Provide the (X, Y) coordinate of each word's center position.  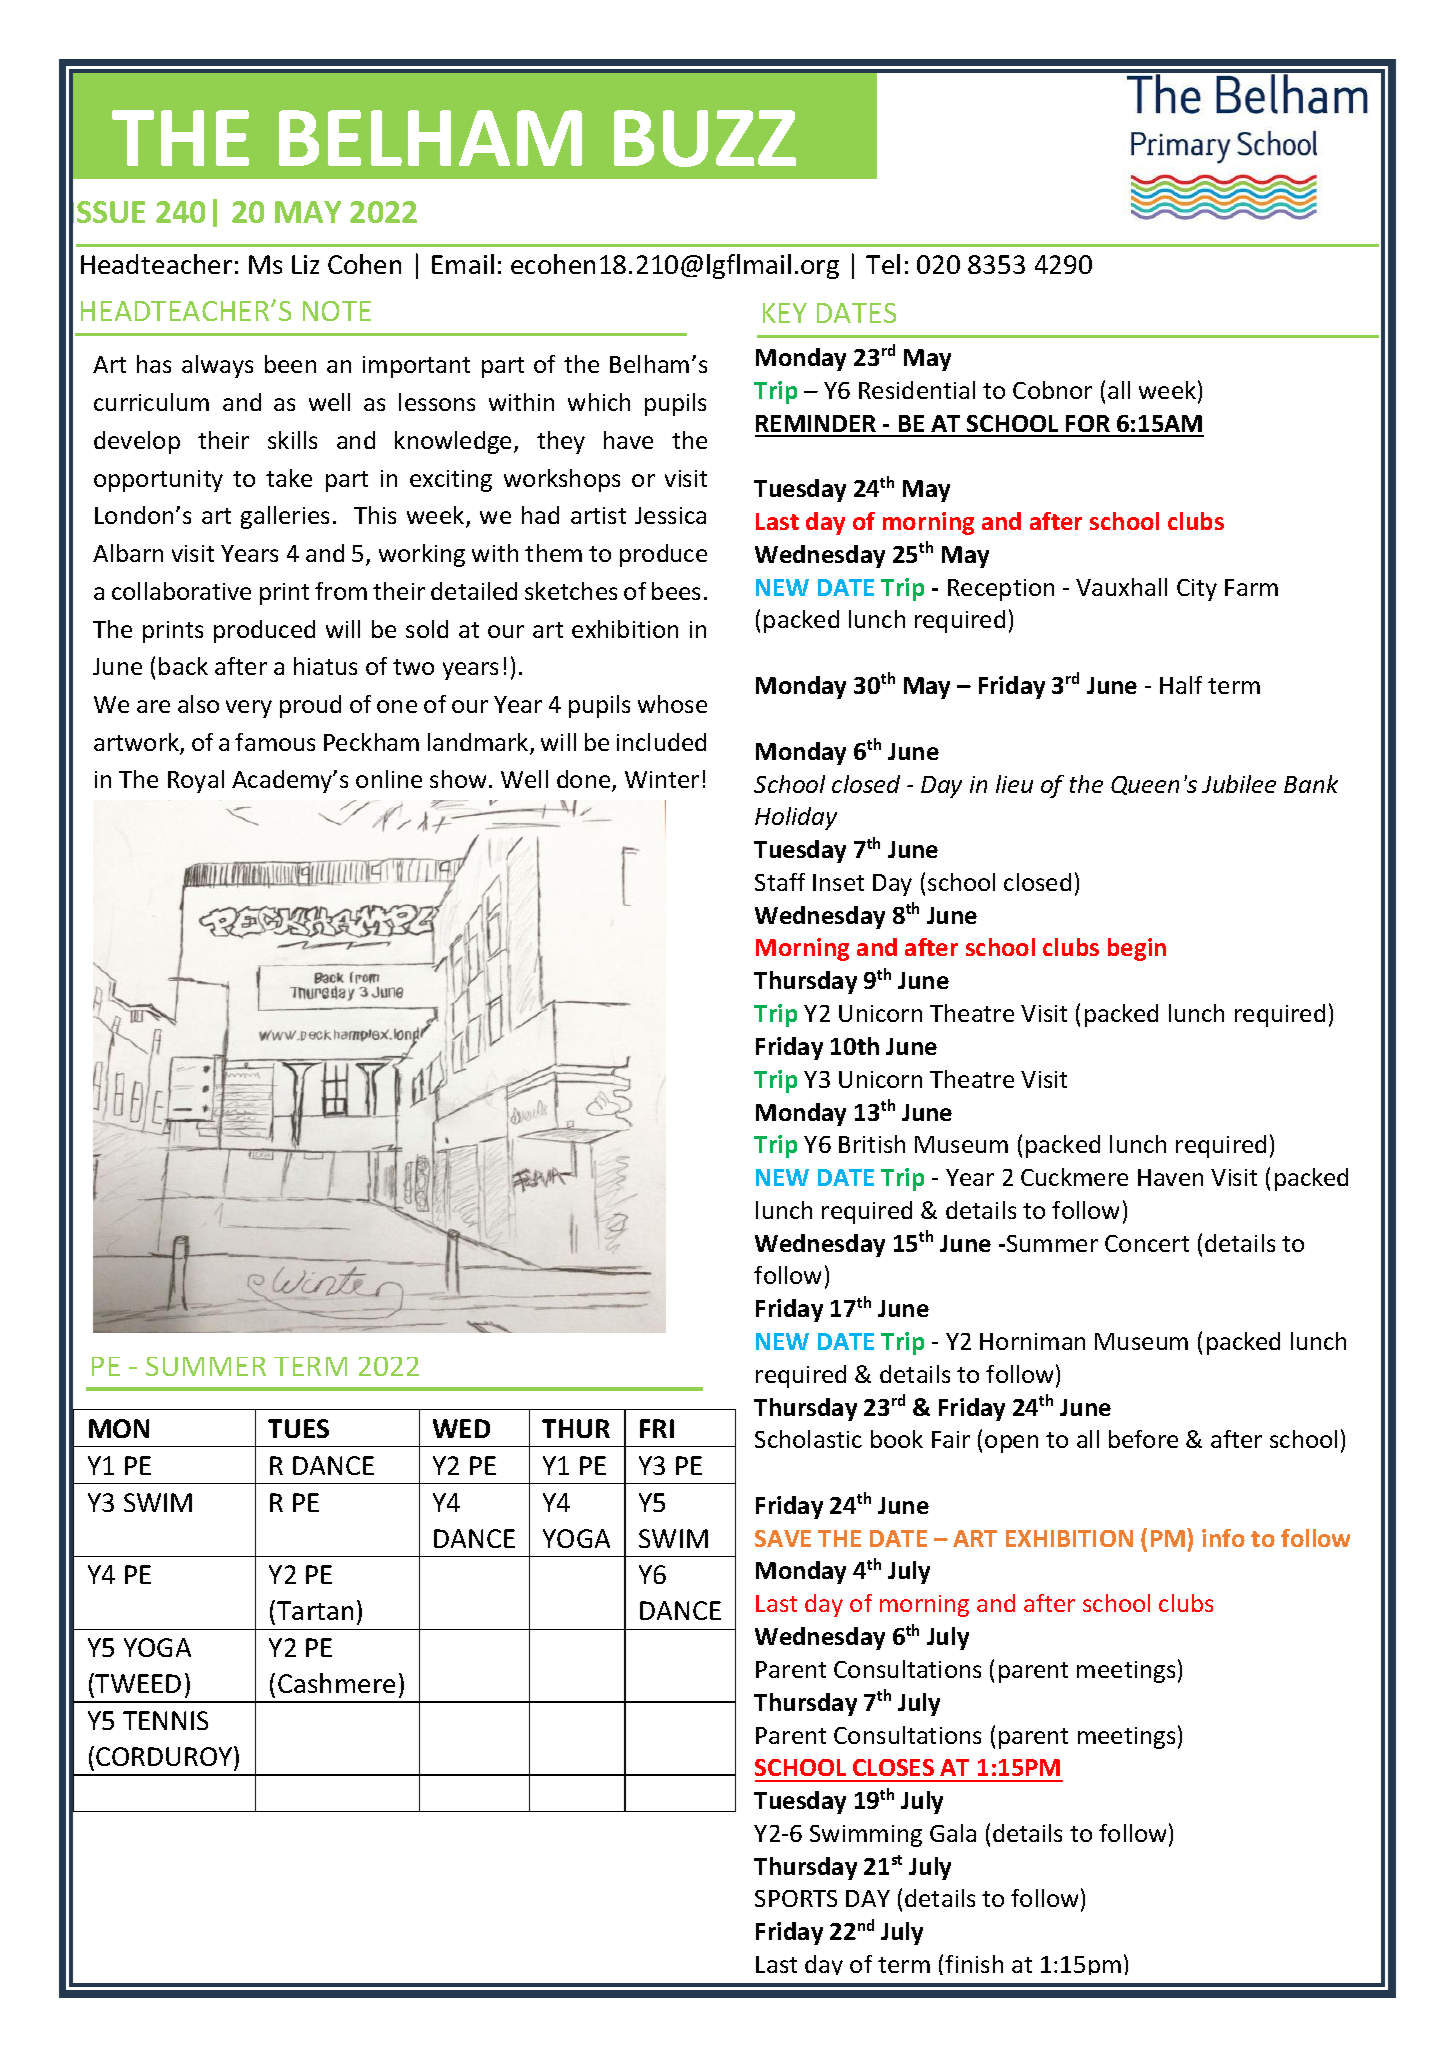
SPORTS (796, 1898)
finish (974, 1964)
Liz (305, 264)
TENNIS (165, 1720)
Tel (883, 264)
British (872, 1144)
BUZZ (705, 138)
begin (1137, 949)
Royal (196, 781)
